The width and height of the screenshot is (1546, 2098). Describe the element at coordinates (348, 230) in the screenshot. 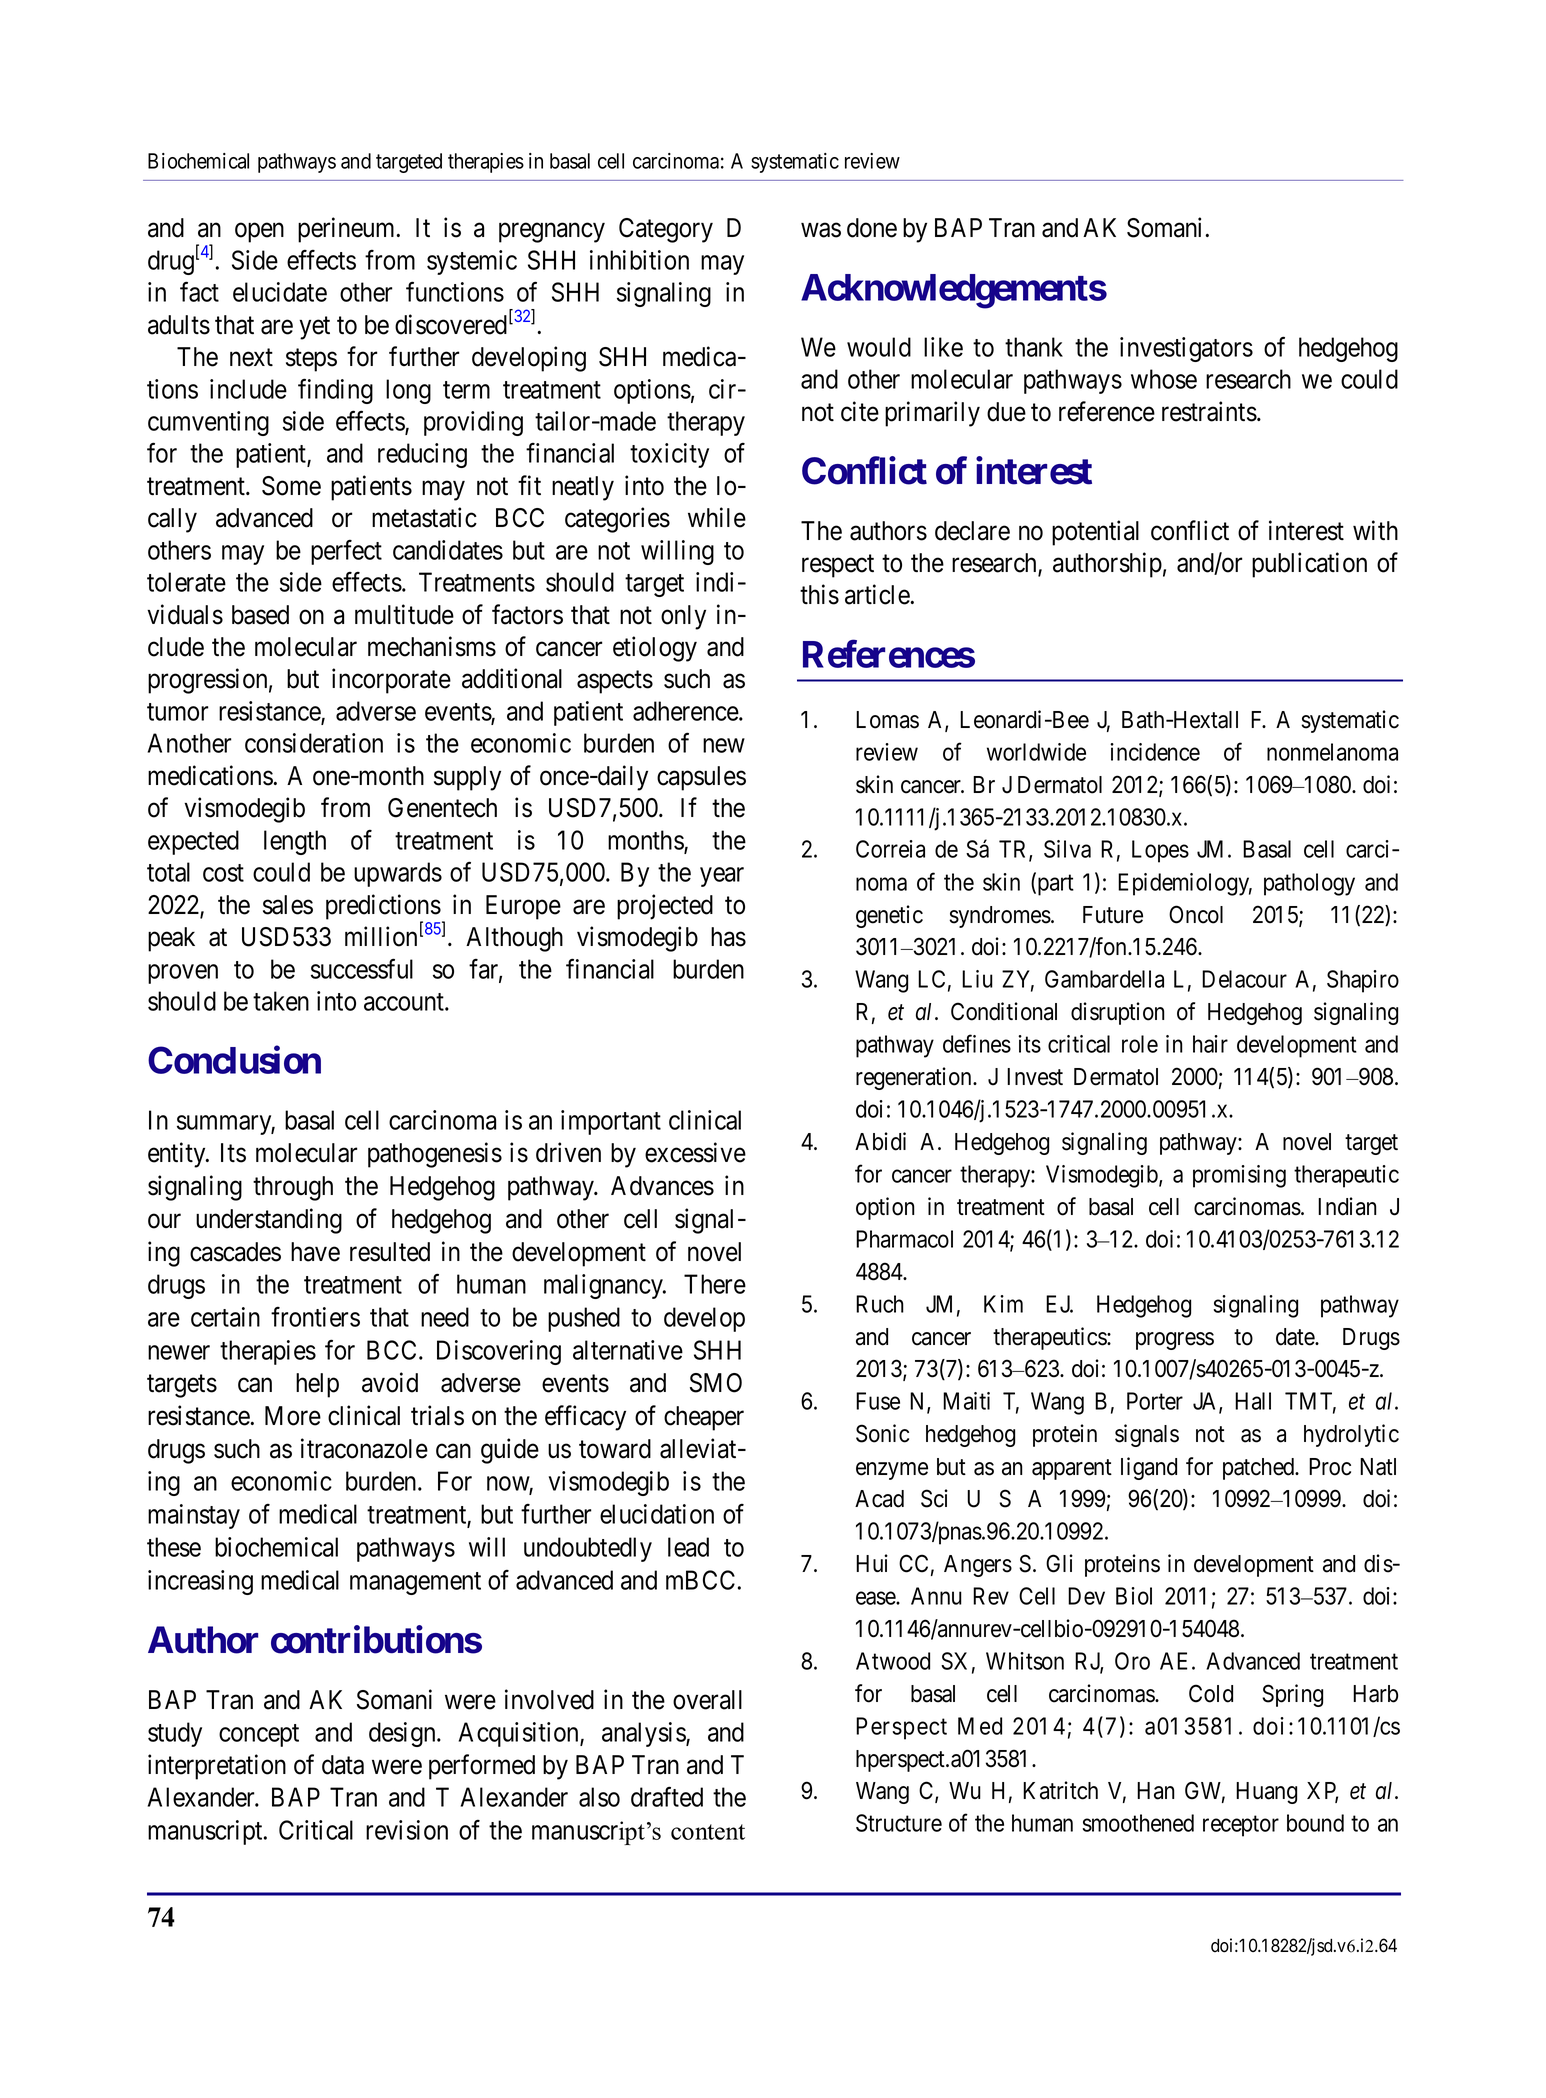

I see `perineum` at that location.
